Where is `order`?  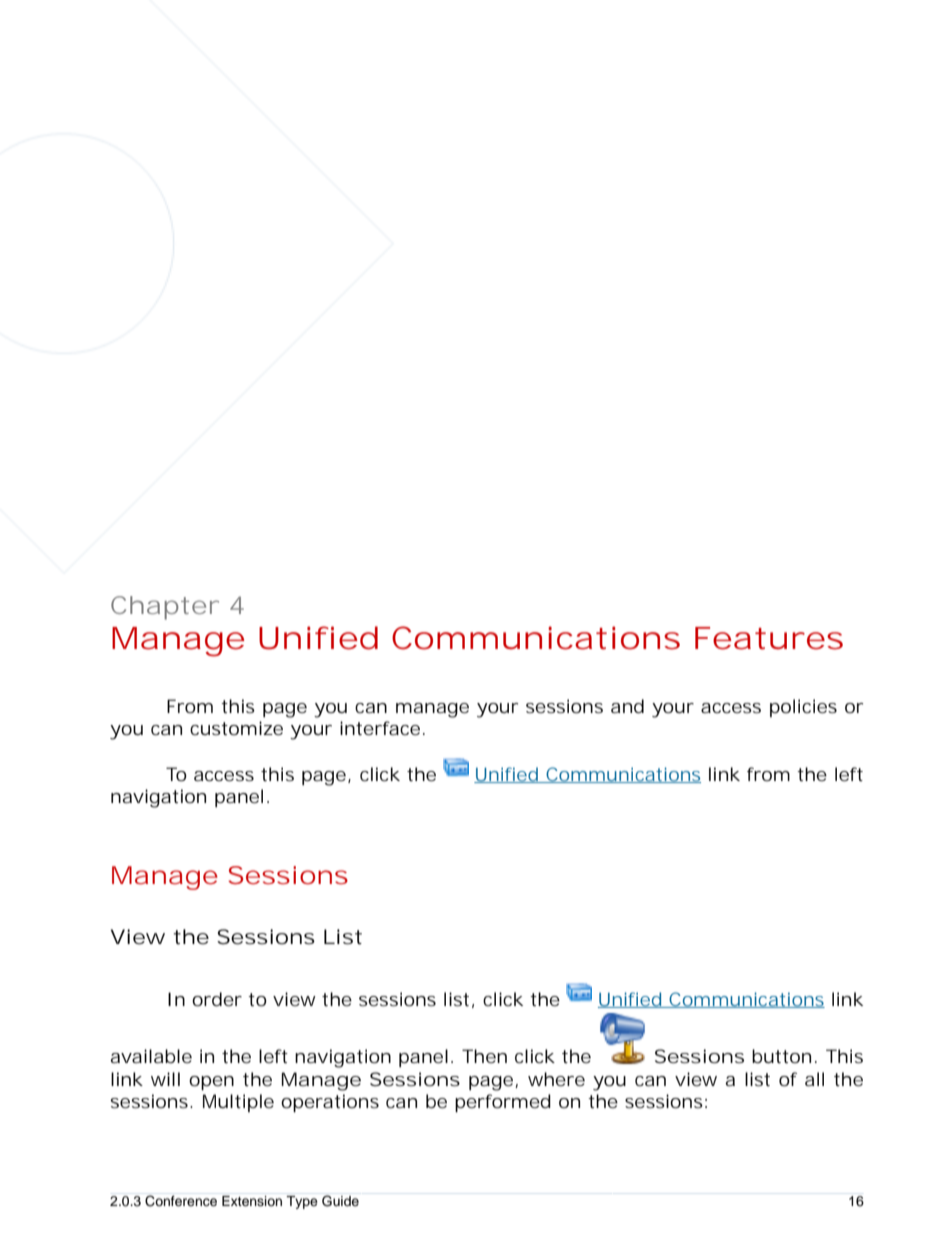
order is located at coordinates (217, 999).
